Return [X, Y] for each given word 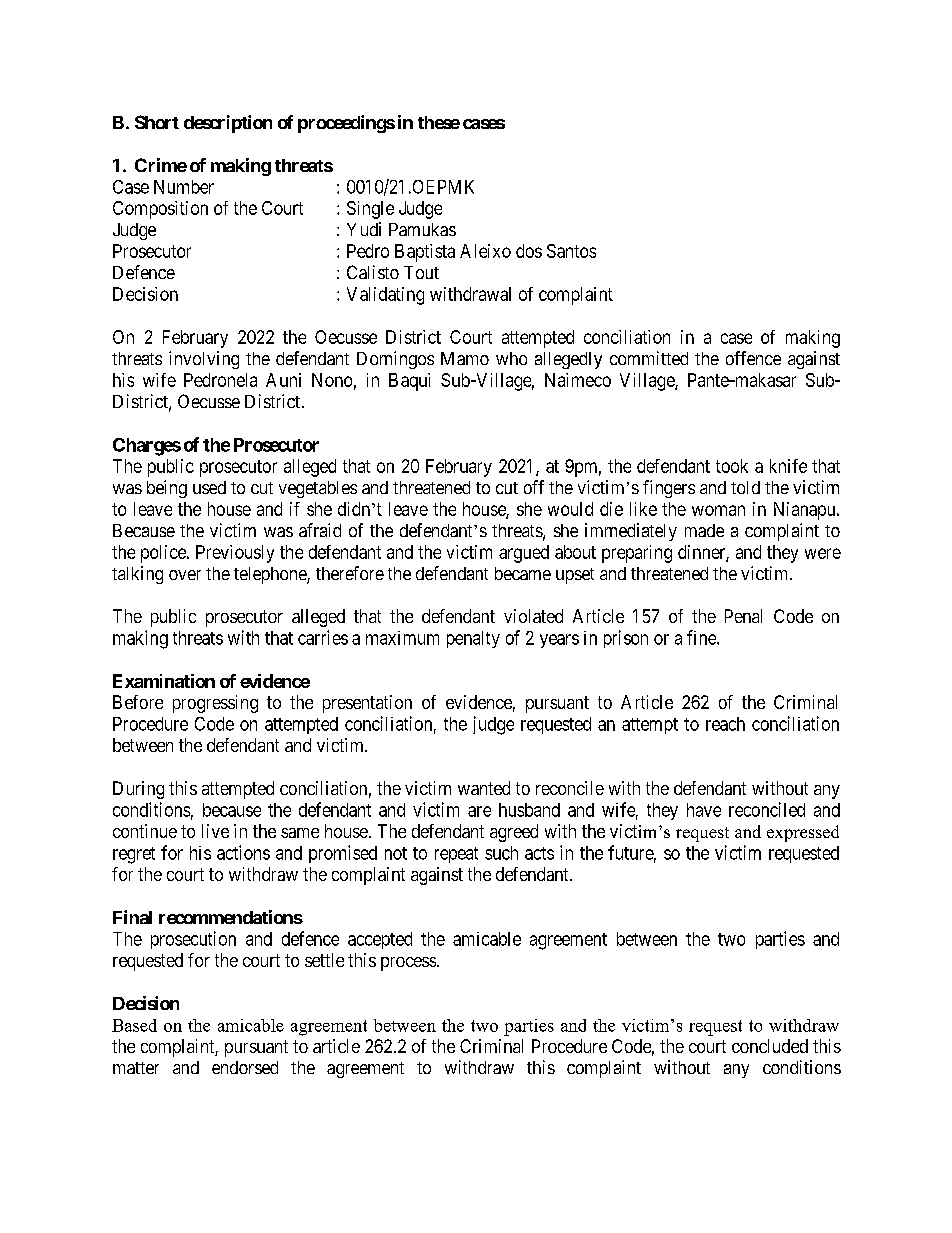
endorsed [245, 1067]
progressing [215, 704]
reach [725, 724]
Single [370, 210]
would [570, 509]
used [209, 487]
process [408, 964]
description [228, 124]
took [732, 466]
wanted [484, 788]
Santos [571, 251]
